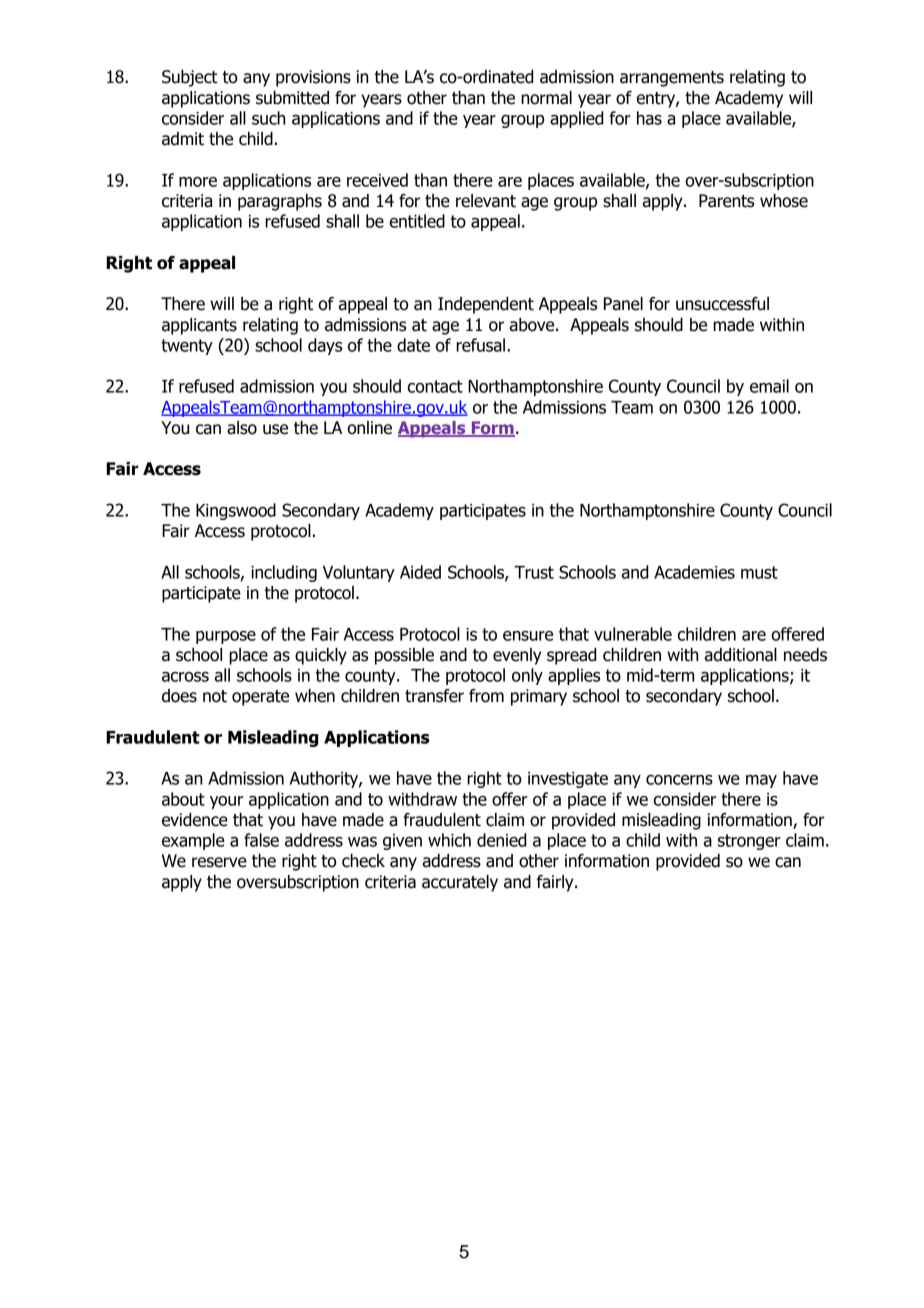 Image resolution: width=924 pixels, height=1308 pixels. What do you see at coordinates (268, 118) in the screenshot?
I see `such` at bounding box center [268, 118].
